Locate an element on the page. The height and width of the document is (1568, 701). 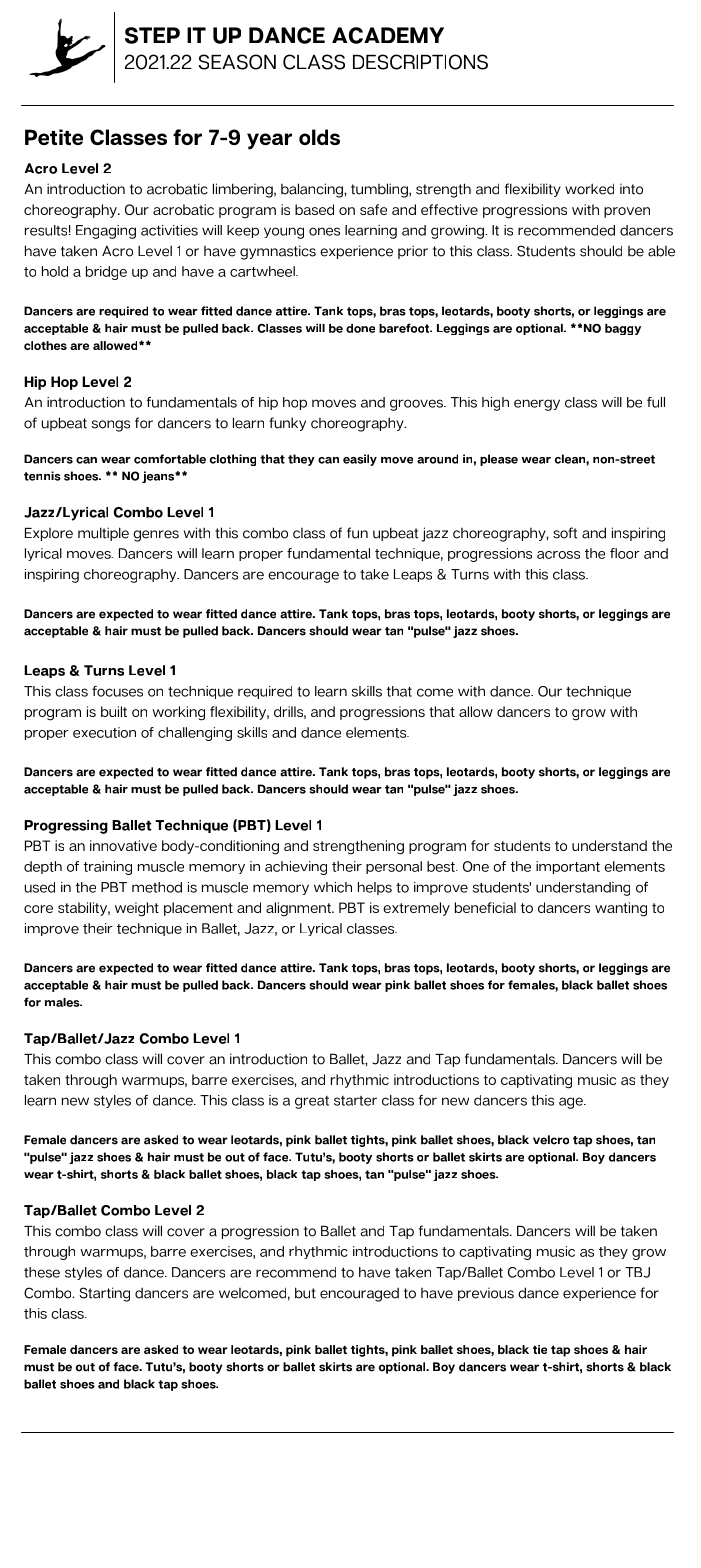
worked is located at coordinates (589, 189).
